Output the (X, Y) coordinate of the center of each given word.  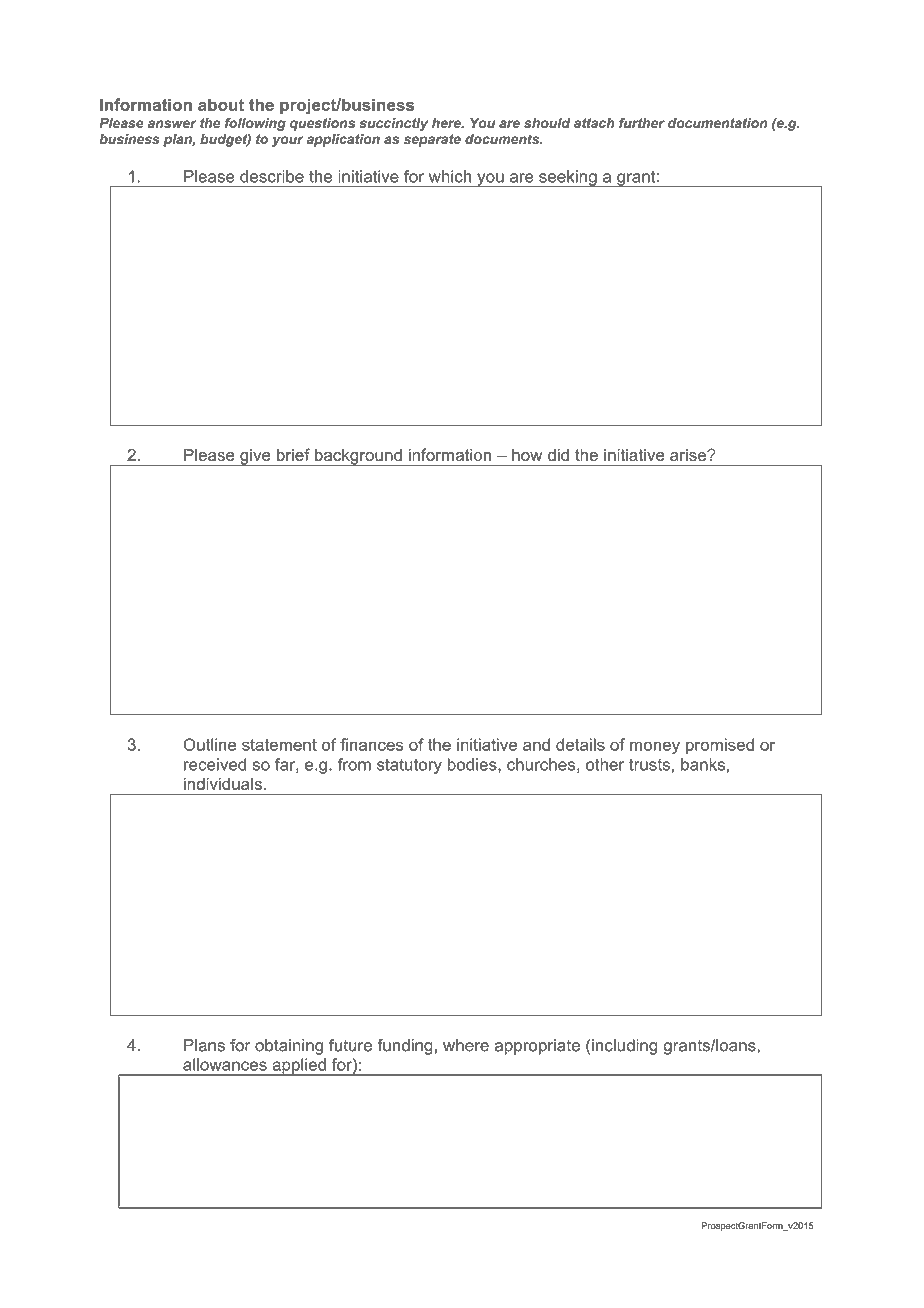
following (255, 124)
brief (293, 454)
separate (432, 140)
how (527, 455)
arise (689, 455)
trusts (649, 765)
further (642, 123)
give (255, 457)
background (358, 457)
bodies (473, 765)
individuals (223, 783)
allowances (225, 1064)
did (558, 455)
